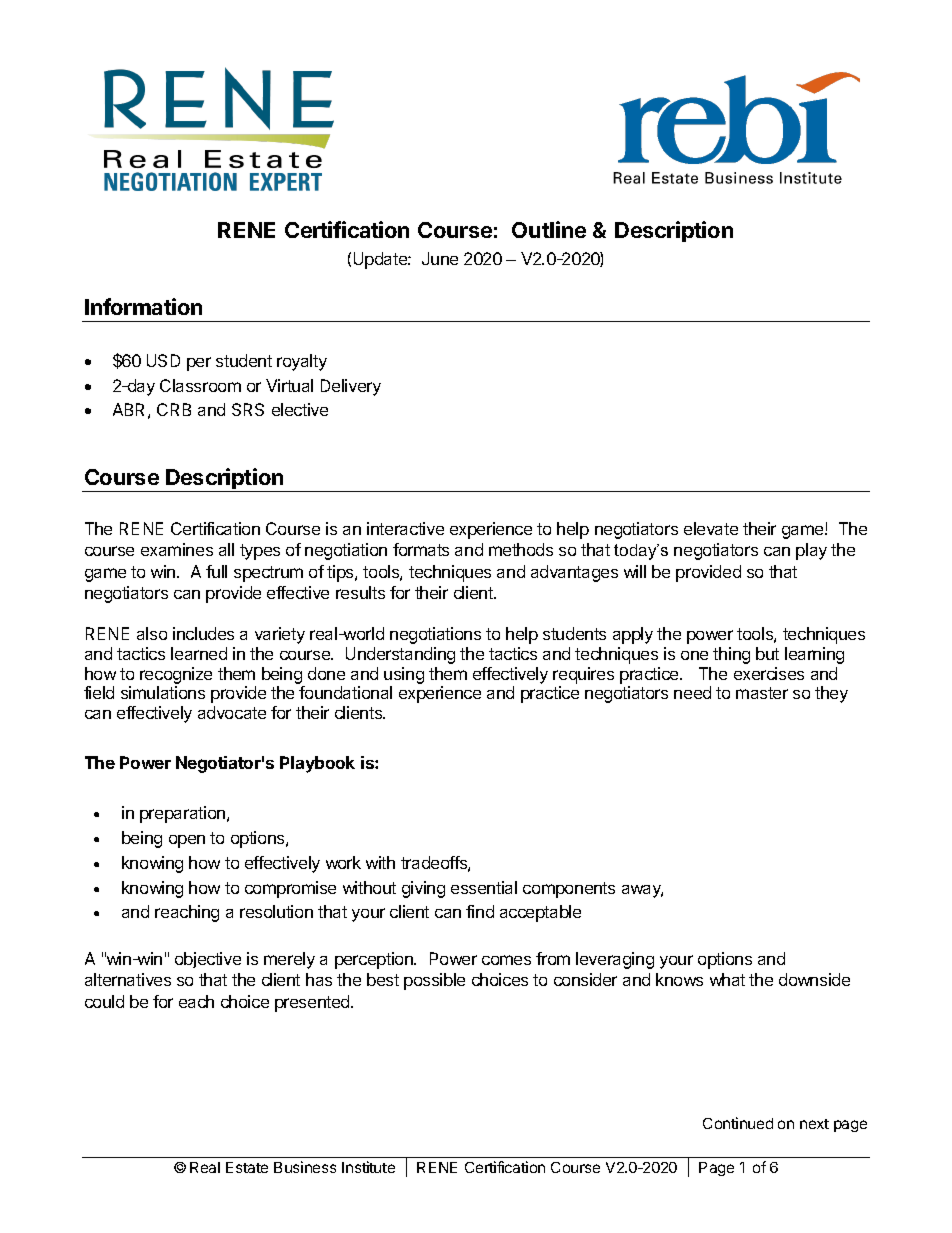  I want to click on June, so click(440, 258).
